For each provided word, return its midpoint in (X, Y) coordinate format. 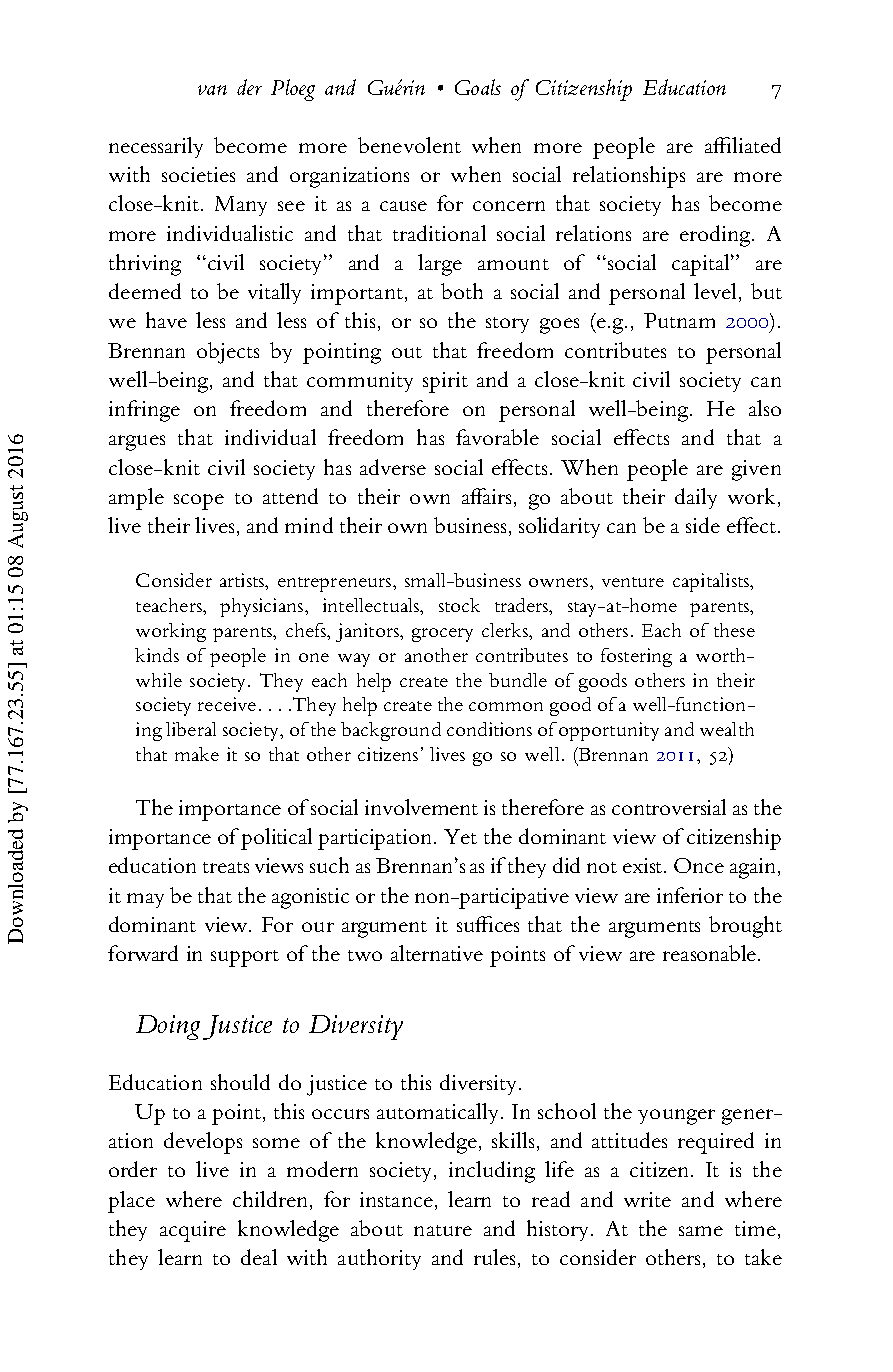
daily (696, 498)
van (212, 90)
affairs (486, 496)
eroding (716, 236)
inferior (690, 895)
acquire (193, 1231)
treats (226, 867)
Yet (460, 836)
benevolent (409, 145)
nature (443, 1230)
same (701, 1231)
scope (199, 502)
